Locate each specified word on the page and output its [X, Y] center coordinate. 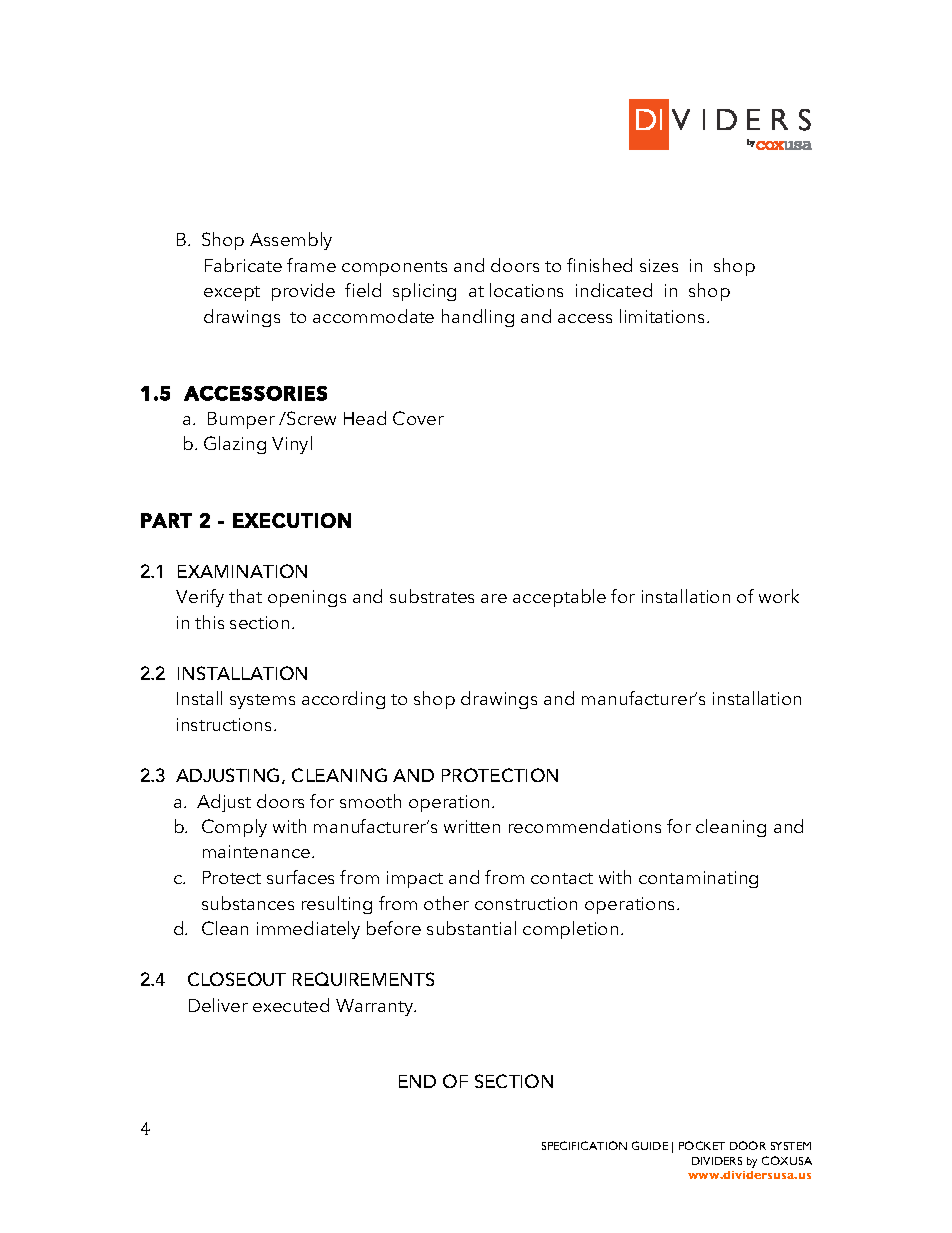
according [343, 700]
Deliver [218, 1005]
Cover [418, 418]
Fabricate [243, 265]
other [446, 903]
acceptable [559, 598]
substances [248, 903]
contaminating [698, 879]
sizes [659, 265]
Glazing [235, 445]
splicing [424, 292]
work [779, 596]
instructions [226, 724]
